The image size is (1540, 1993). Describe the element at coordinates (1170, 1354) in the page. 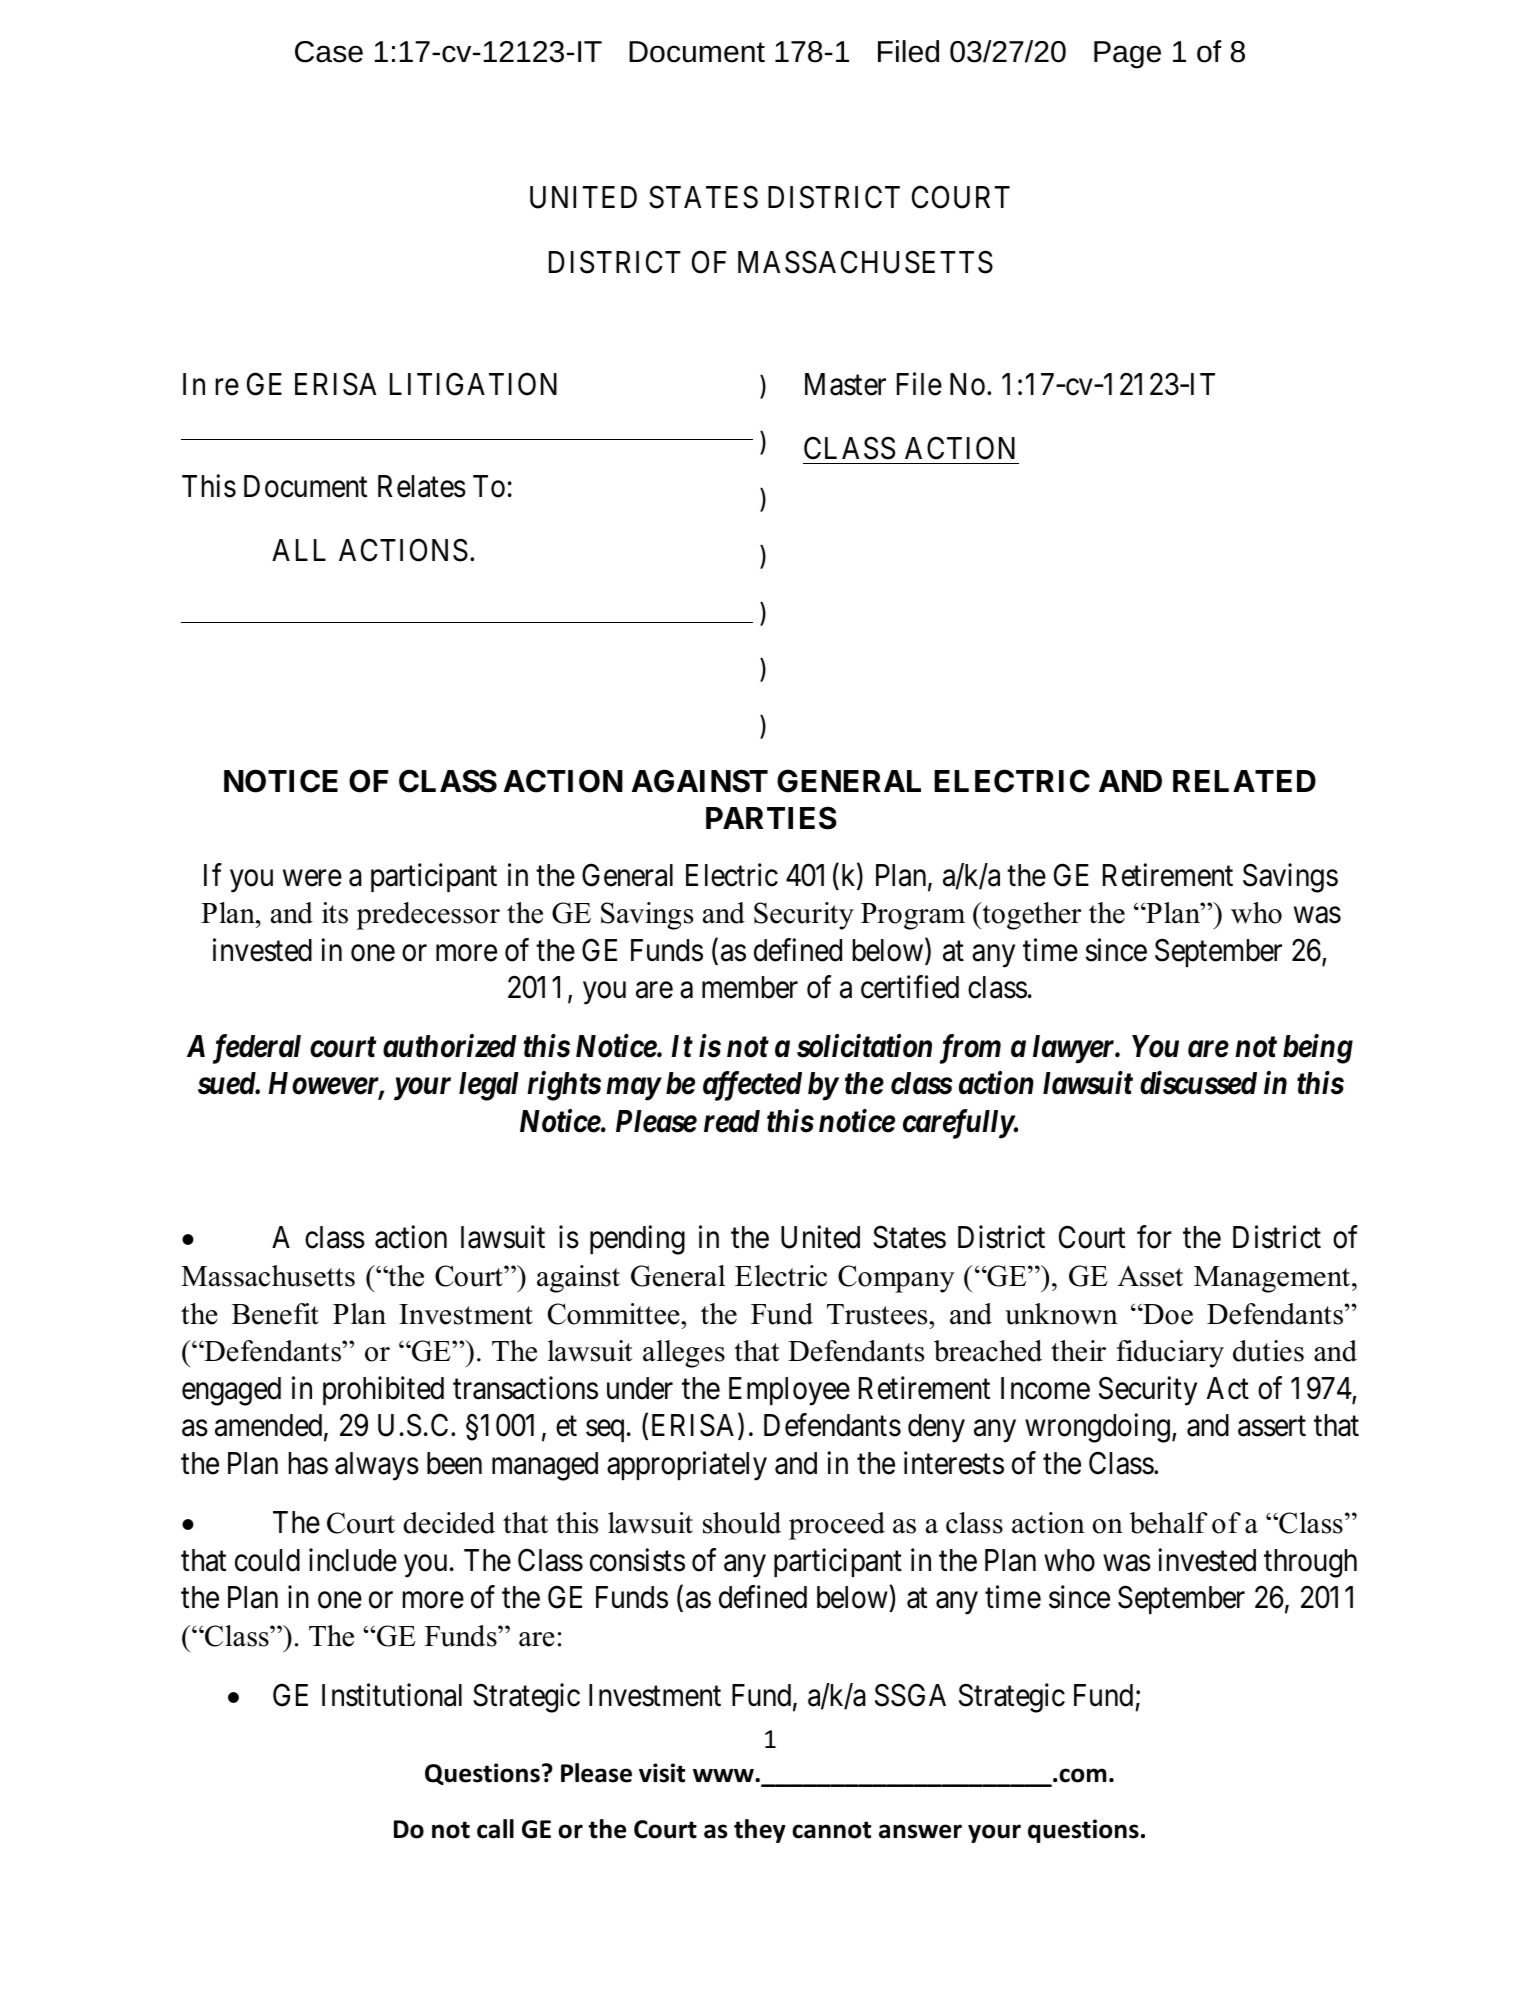

I see `fiduciary` at that location.
